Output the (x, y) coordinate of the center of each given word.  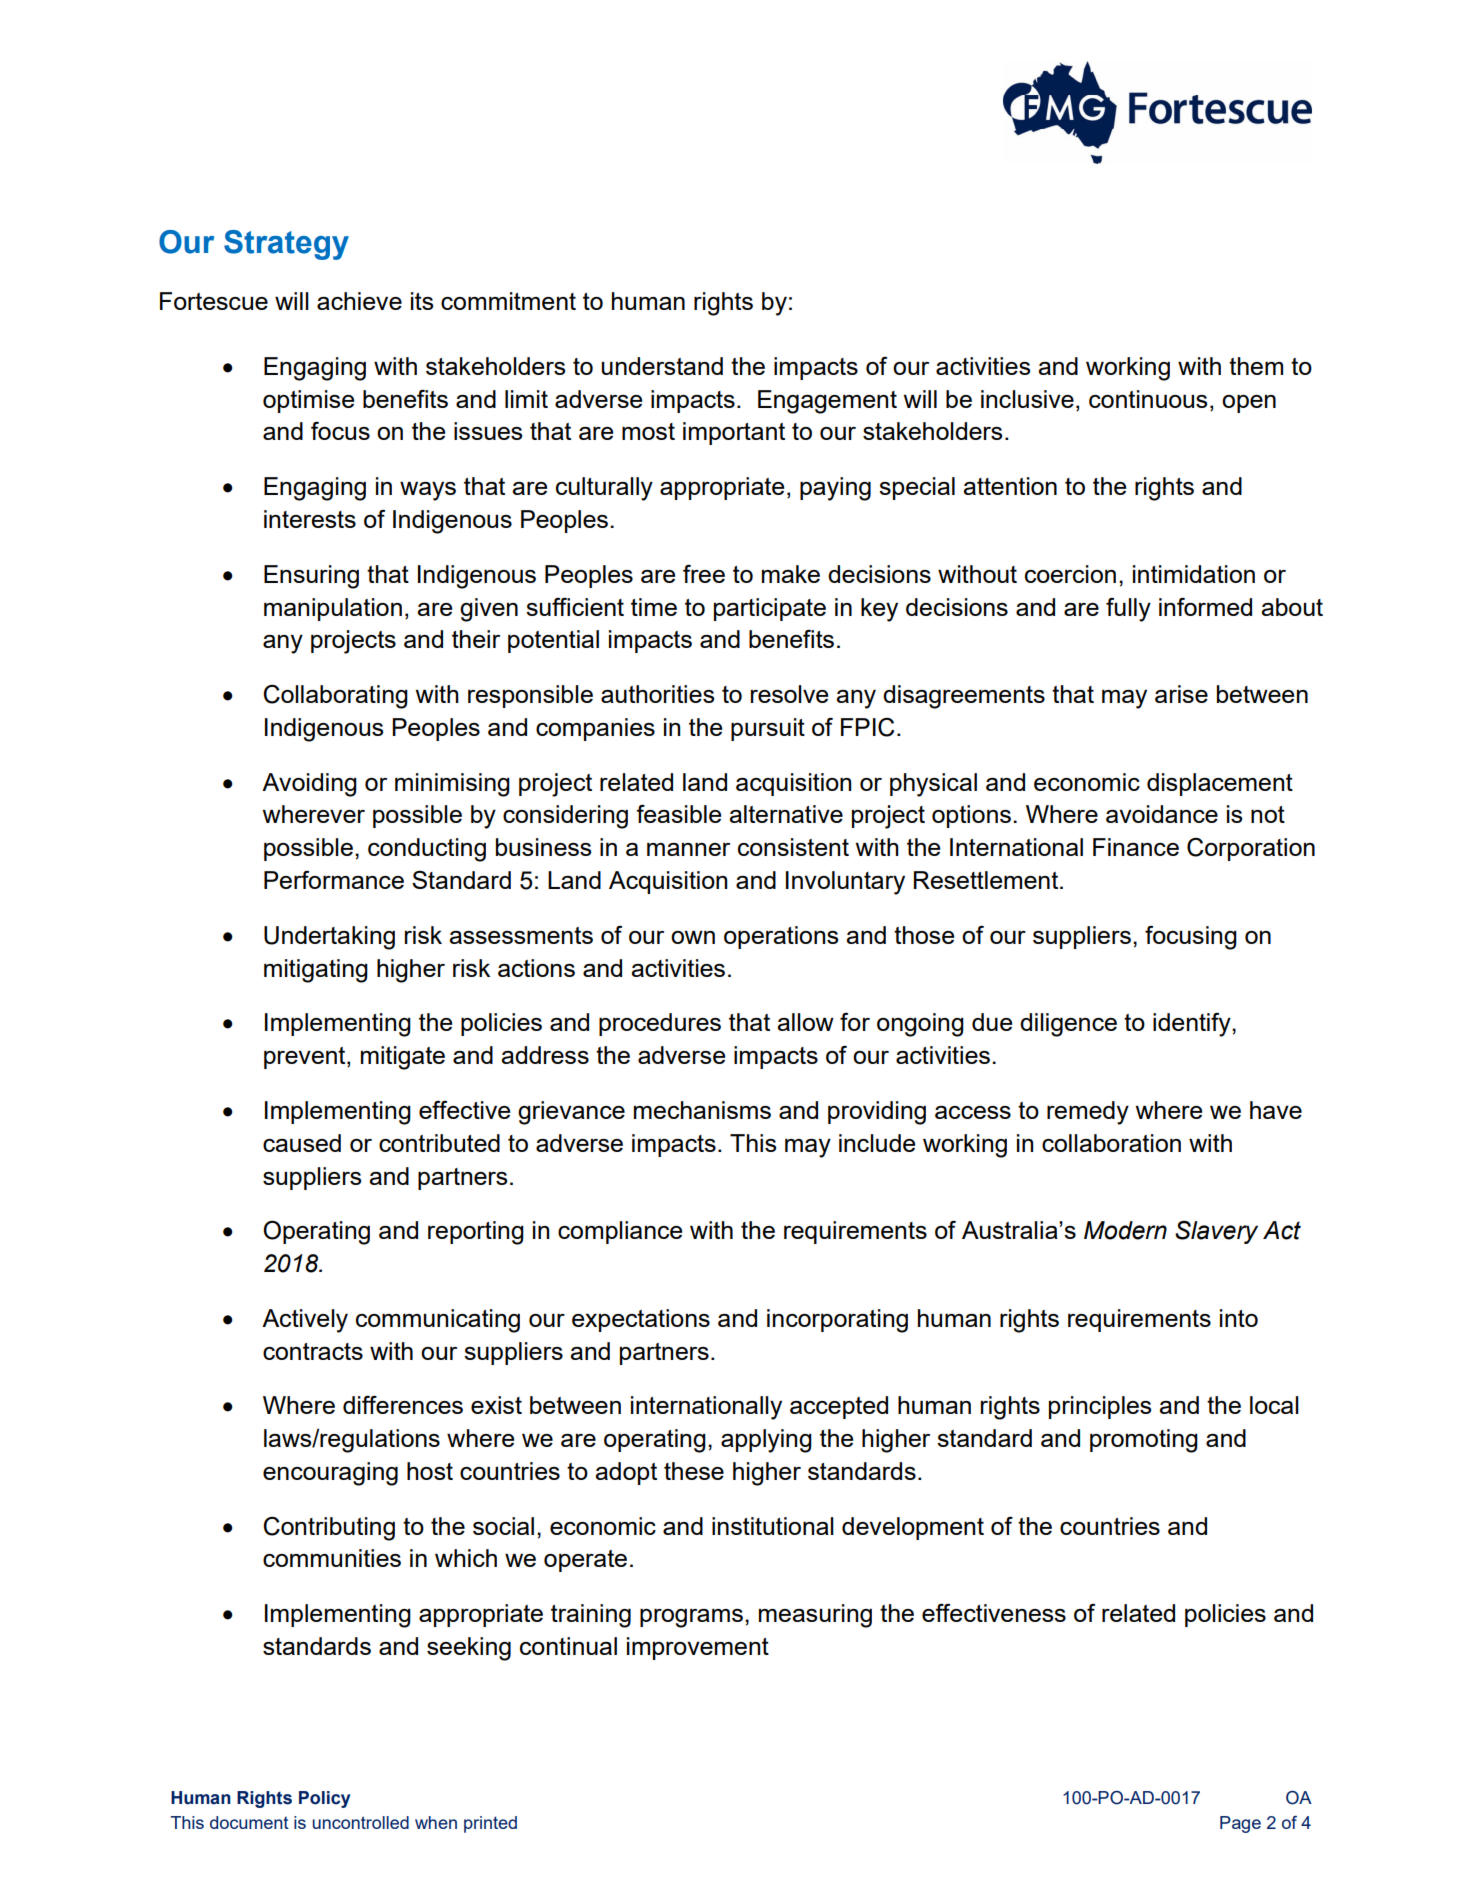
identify (1193, 1025)
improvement (698, 1648)
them (1256, 366)
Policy (324, 1799)
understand (662, 366)
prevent (306, 1058)
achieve (359, 301)
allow (805, 1022)
